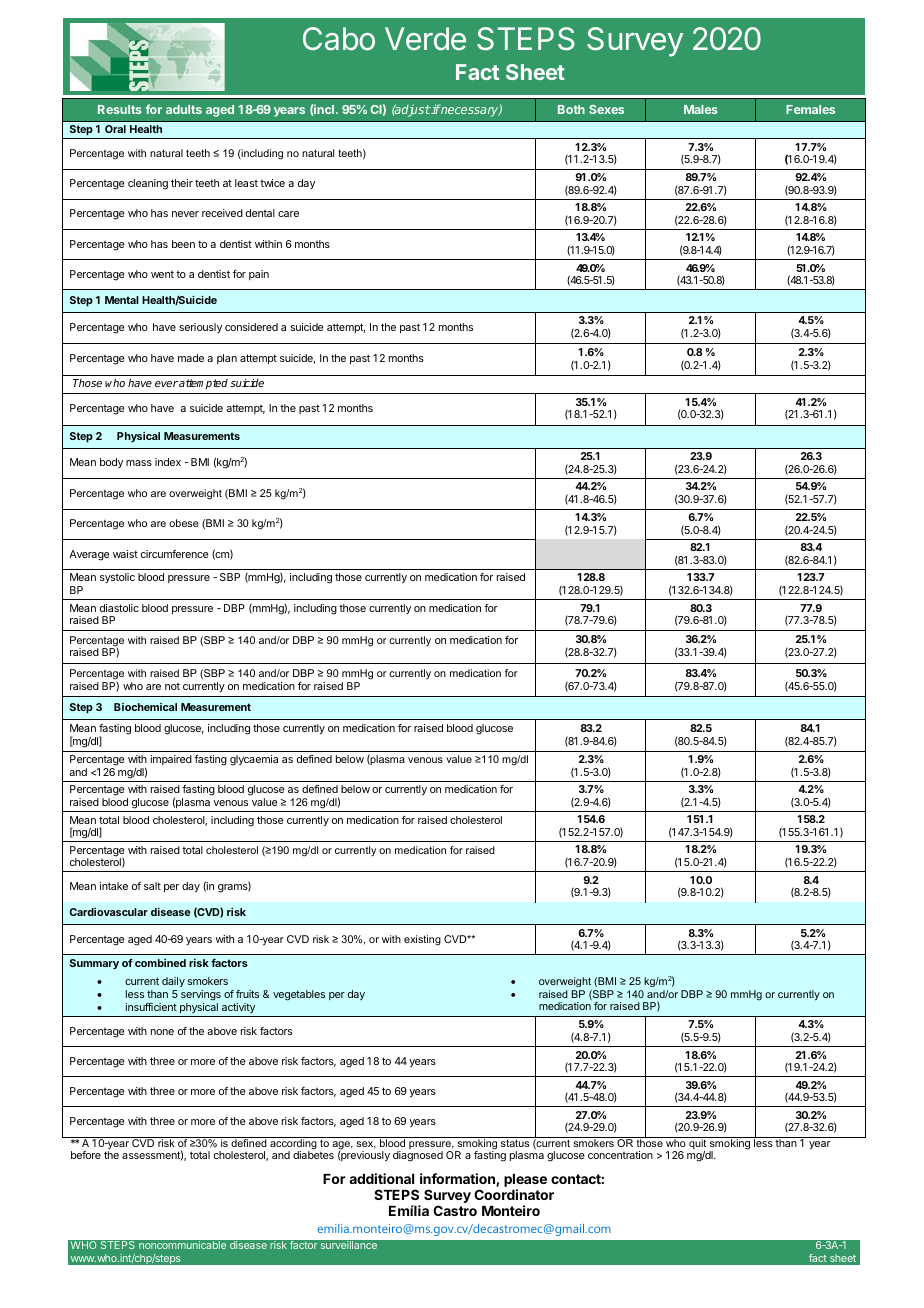 The height and width of the screenshot is (1308, 924). What do you see at coordinates (606, 109) in the screenshot?
I see `Sexes` at bounding box center [606, 109].
